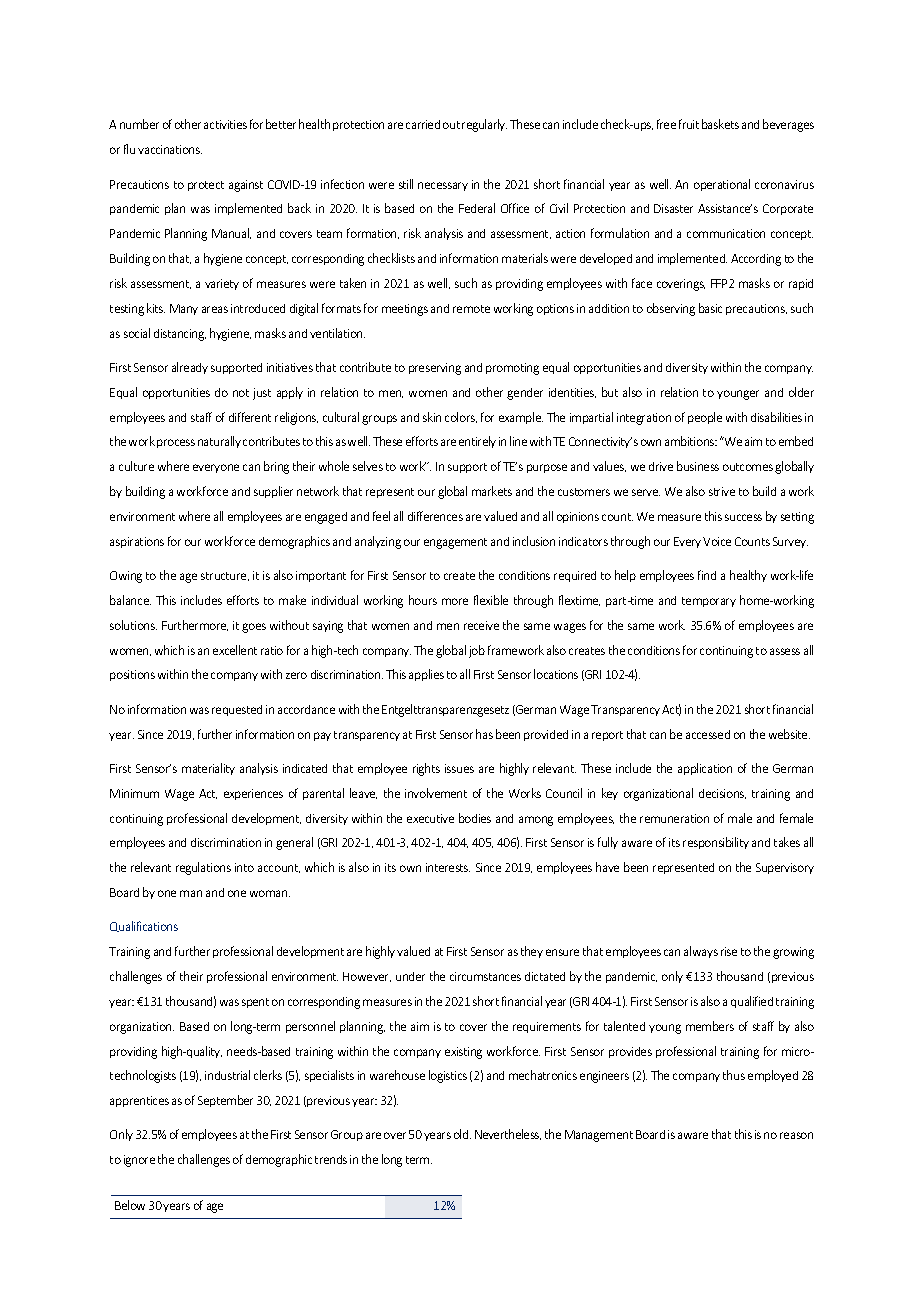 Image resolution: width=924 pixels, height=1308 pixels. What do you see at coordinates (508, 1134) in the screenshot?
I see `Nevertheless` at bounding box center [508, 1134].
